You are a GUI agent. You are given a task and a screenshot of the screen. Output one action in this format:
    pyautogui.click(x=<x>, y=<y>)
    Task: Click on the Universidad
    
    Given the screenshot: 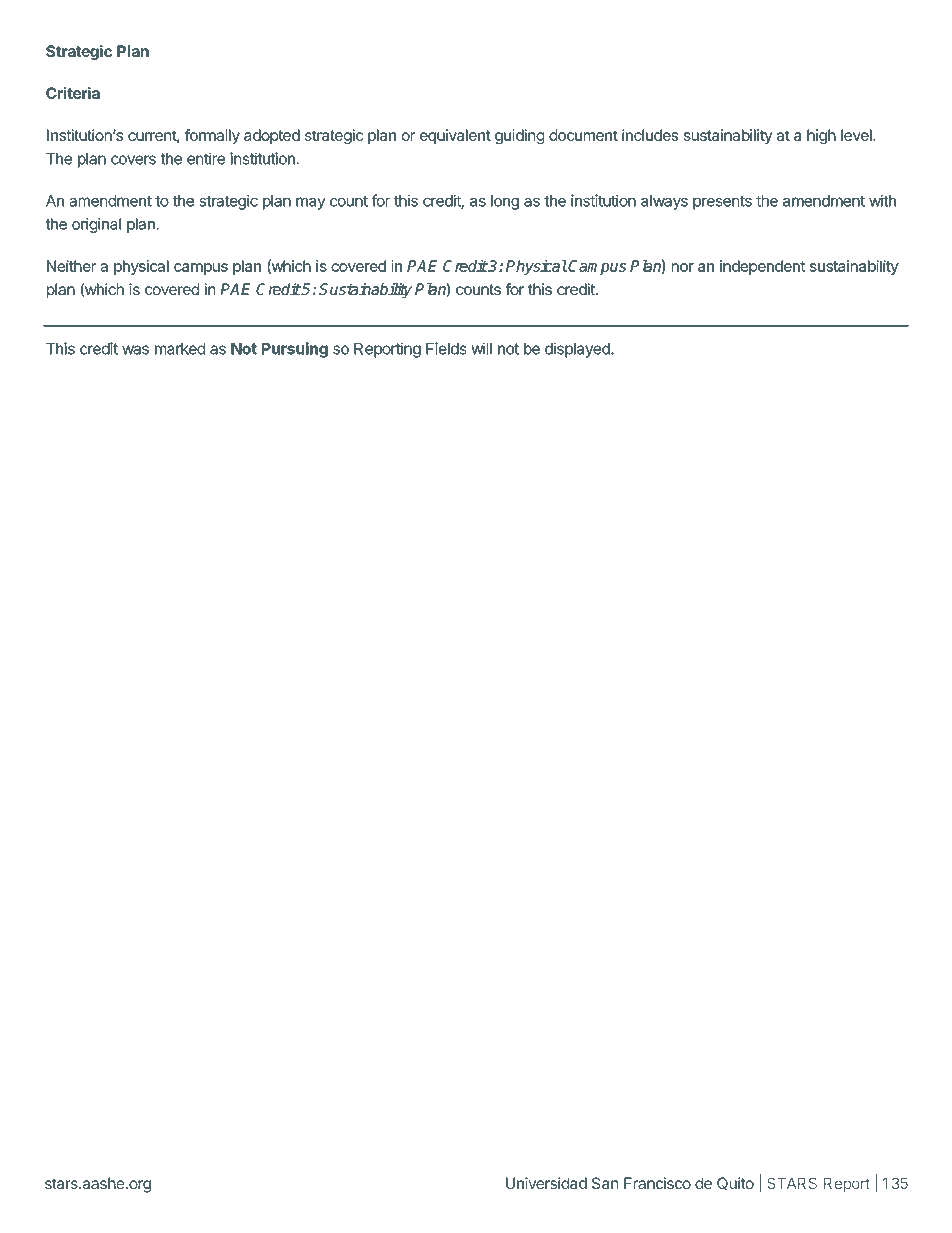 What is the action you would take?
    pyautogui.click(x=546, y=1183)
